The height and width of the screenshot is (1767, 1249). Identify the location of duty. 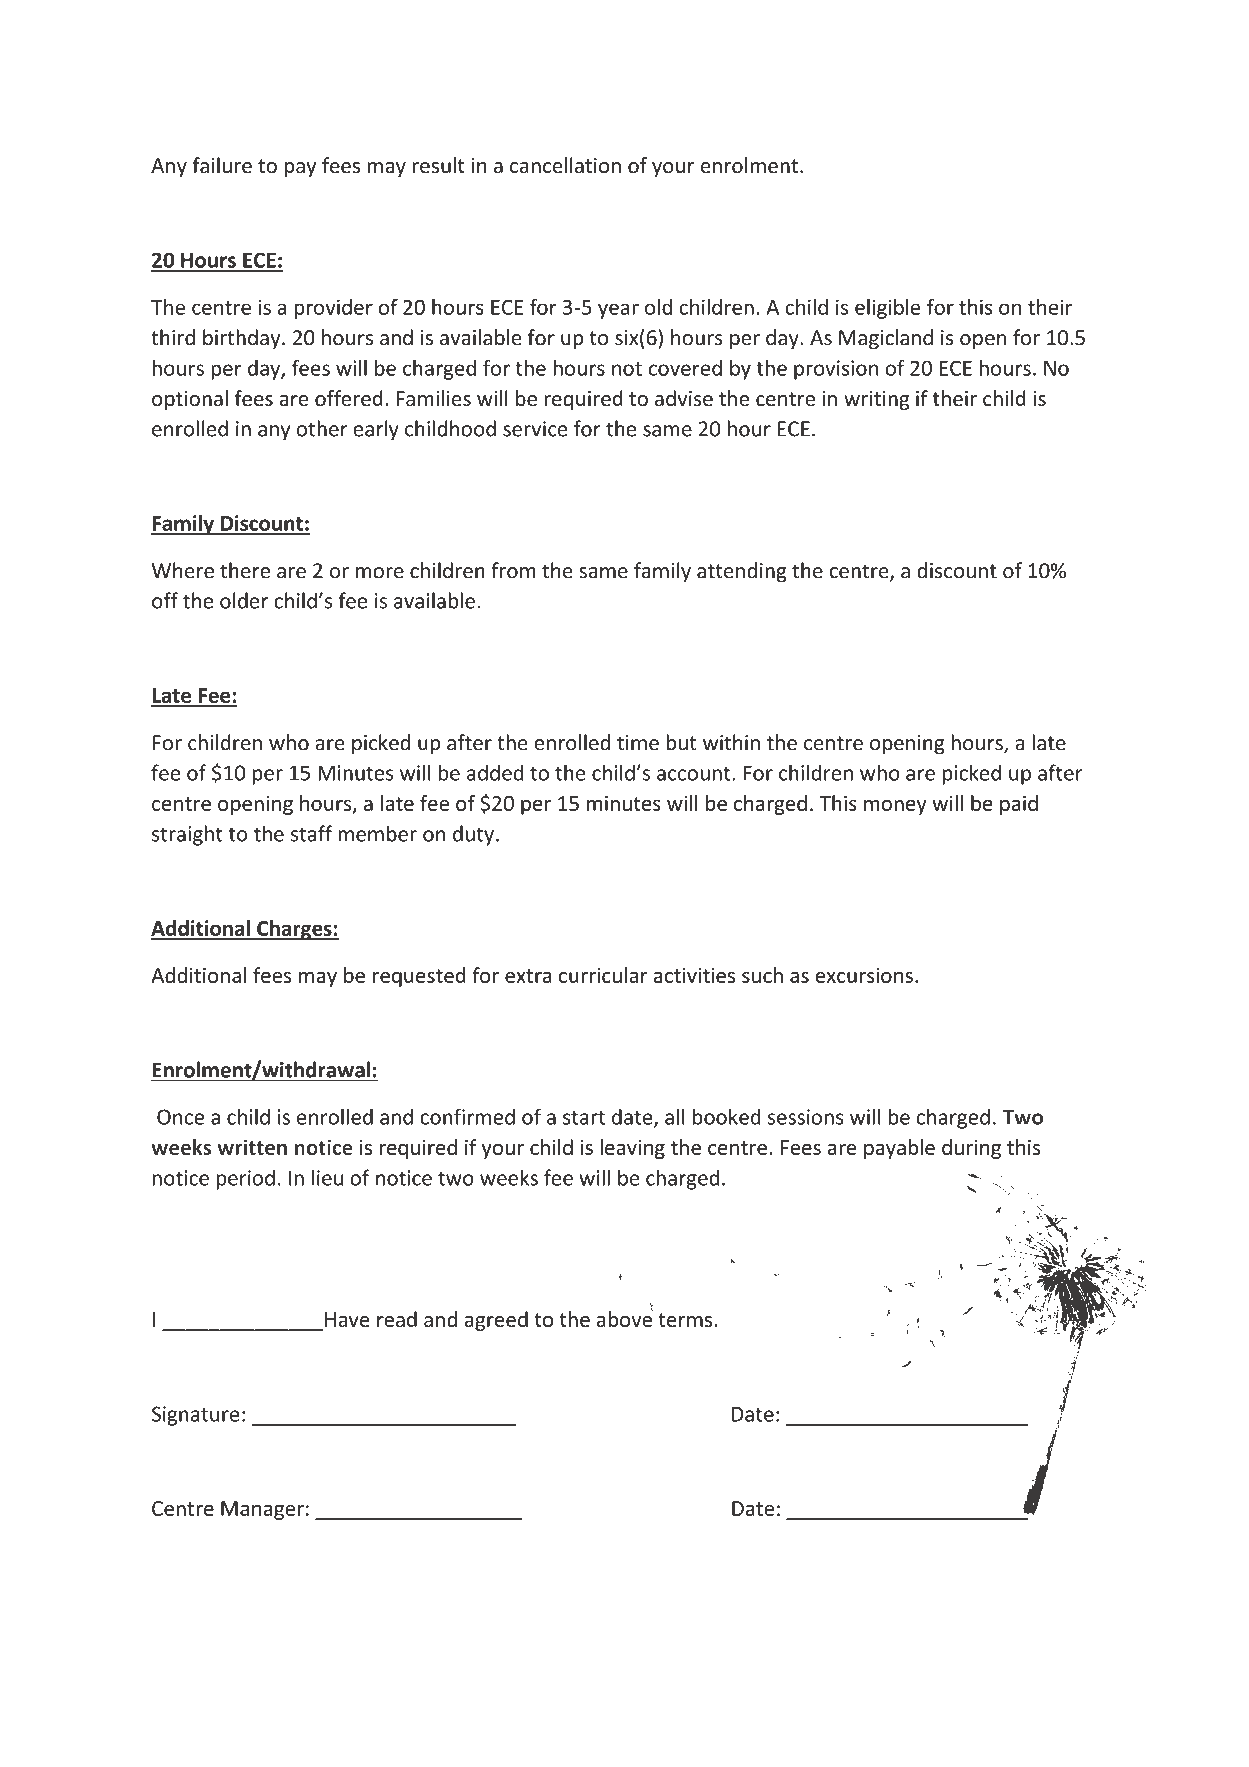
(473, 835).
